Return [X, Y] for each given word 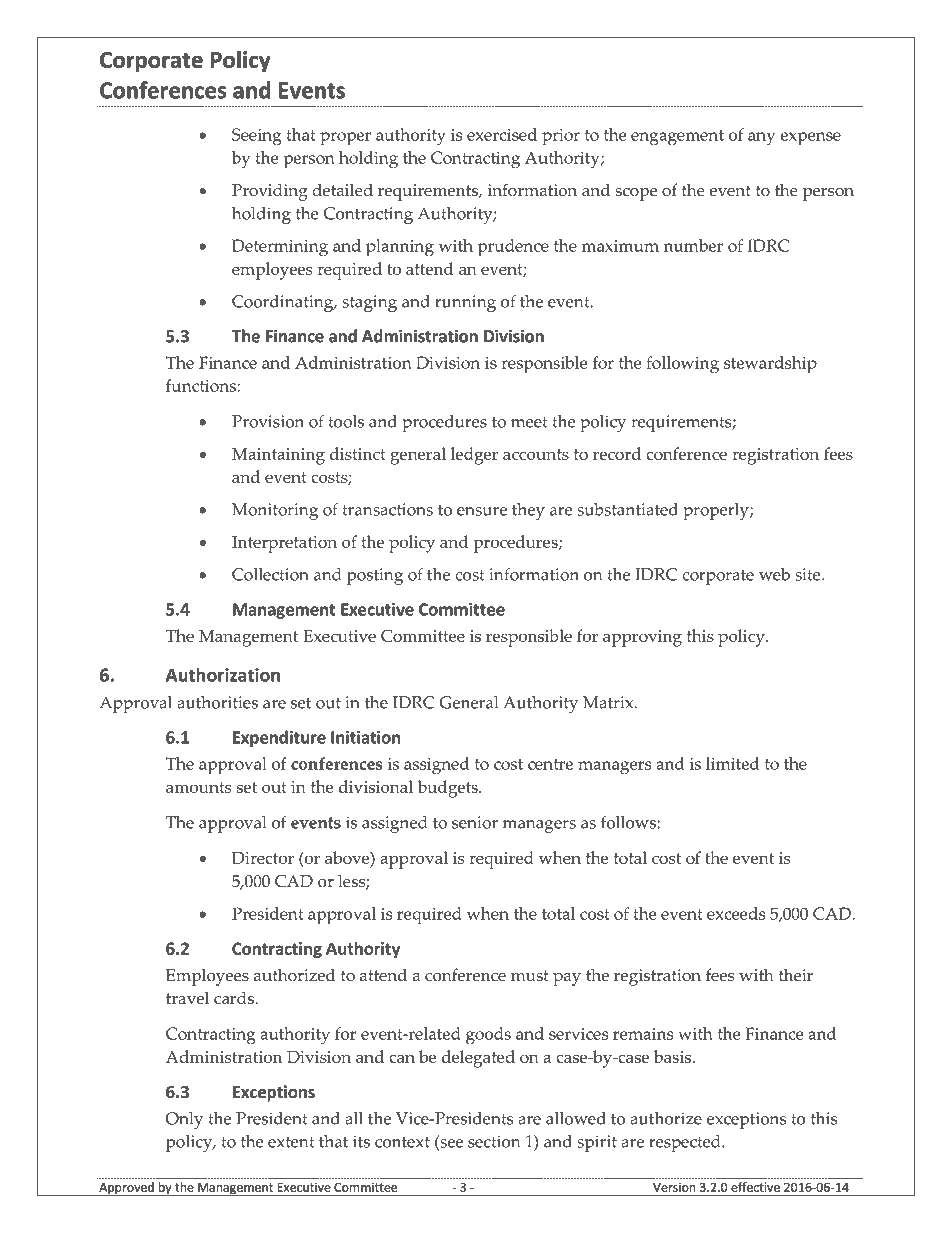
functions [202, 385]
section [494, 1141]
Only [184, 1120]
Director [263, 858]
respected [686, 1143]
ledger [474, 456]
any [761, 139]
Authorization [223, 675]
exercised [502, 134]
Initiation [365, 737]
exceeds [736, 913]
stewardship [770, 365]
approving [642, 638]
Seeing [257, 137]
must [529, 976]
